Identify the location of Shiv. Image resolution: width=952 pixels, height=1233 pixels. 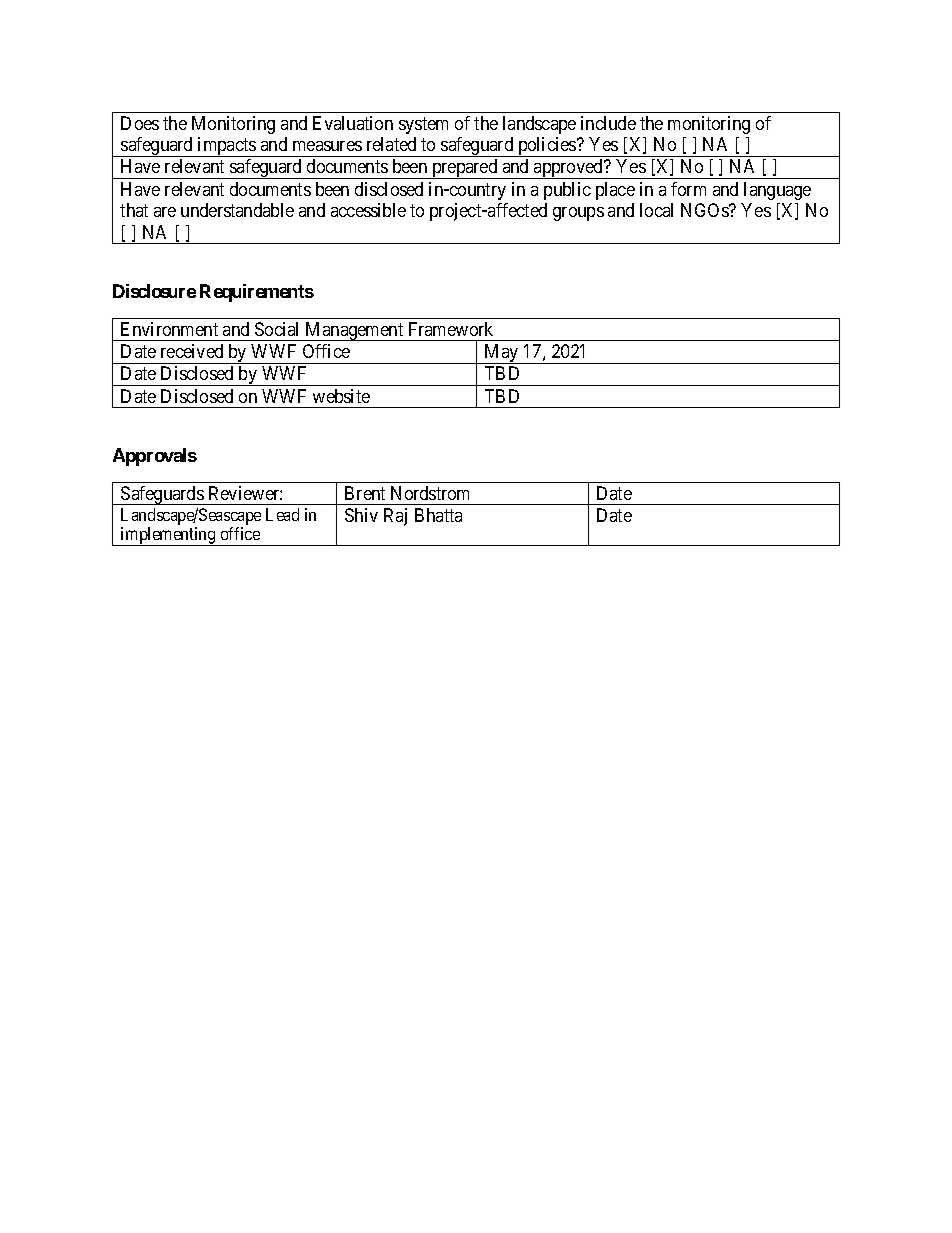
(361, 515).
